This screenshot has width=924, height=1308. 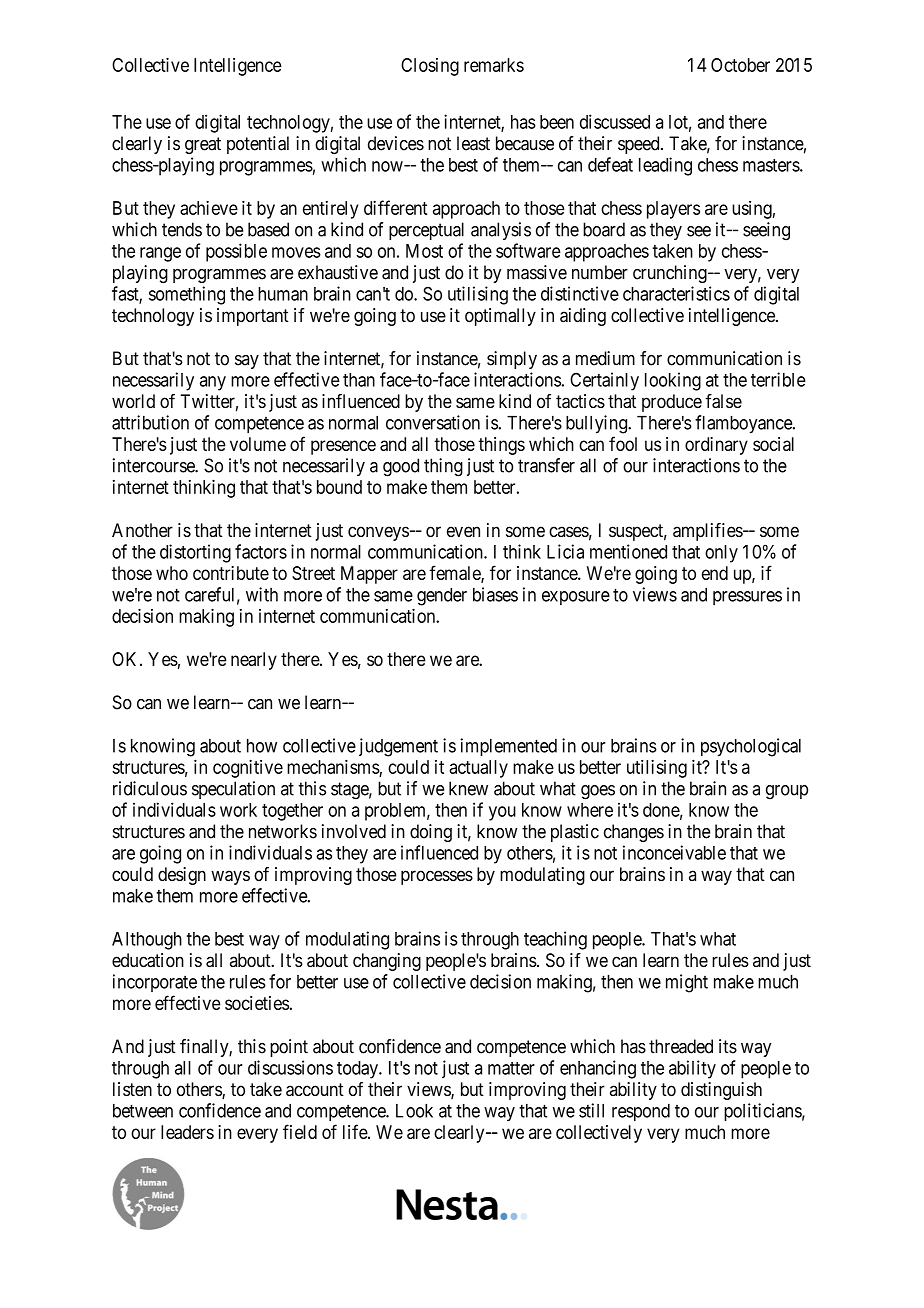 What do you see at coordinates (247, 362) in the screenshot?
I see `say` at bounding box center [247, 362].
